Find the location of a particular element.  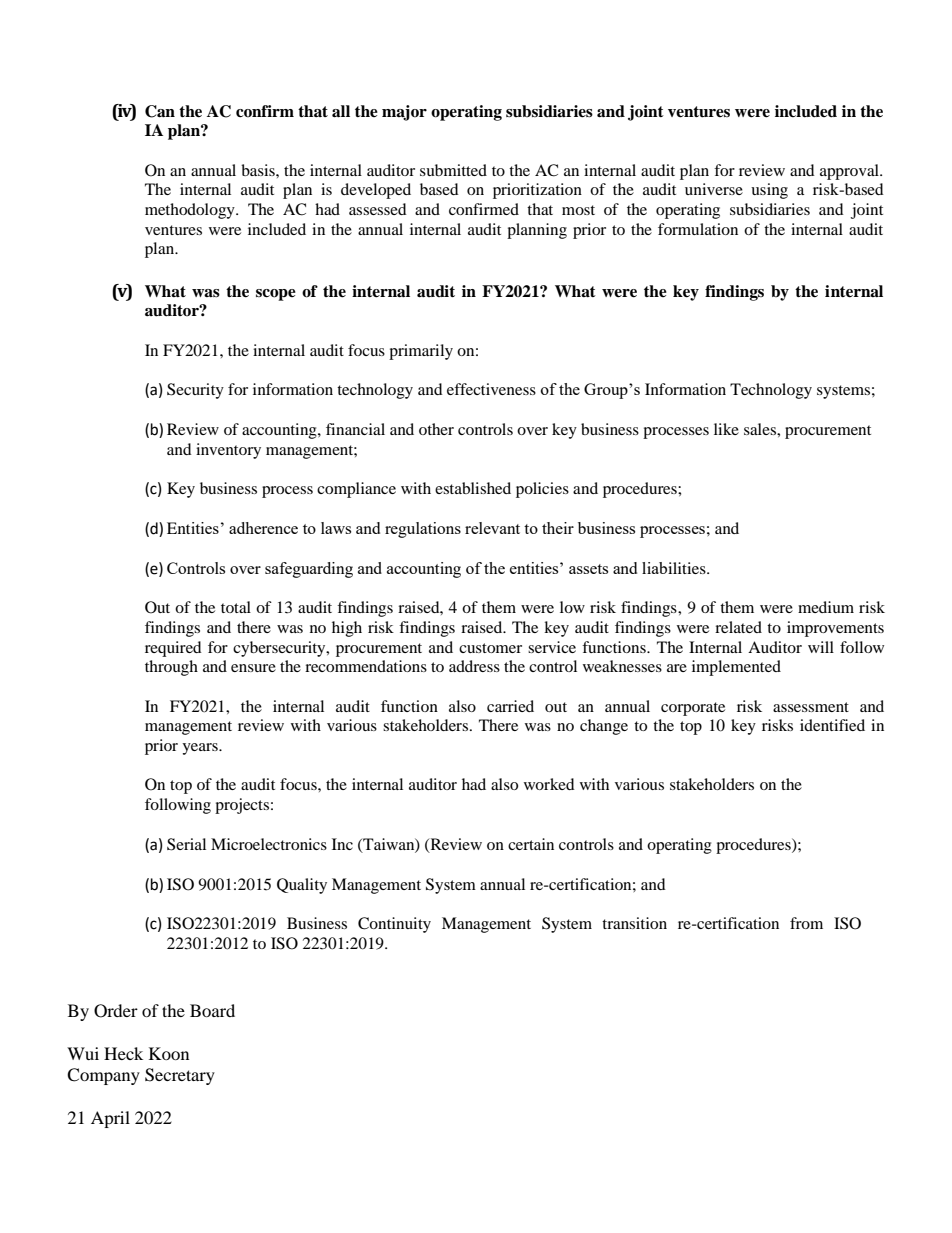

adherence is located at coordinates (263, 528).
